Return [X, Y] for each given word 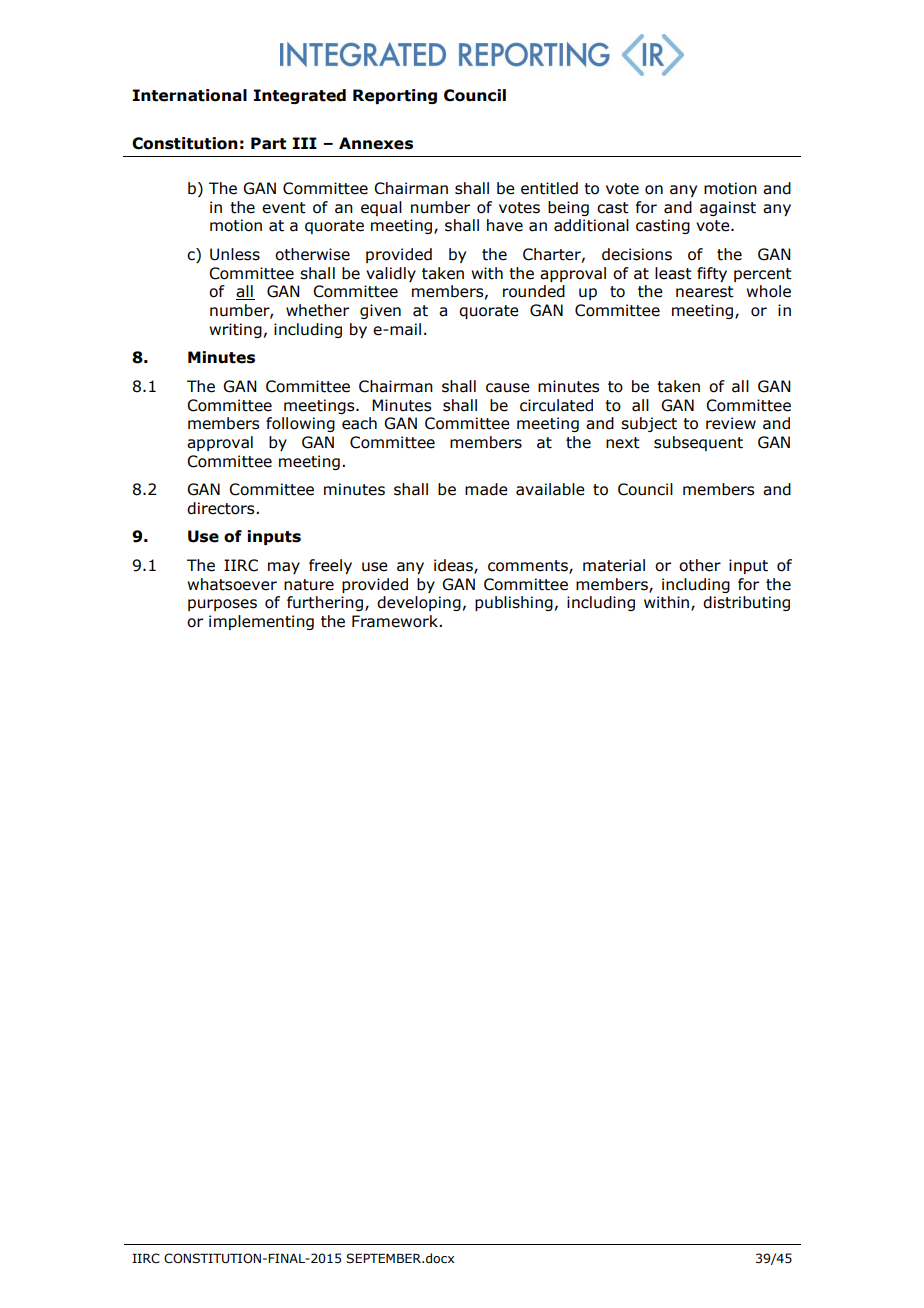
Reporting [395, 96]
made [486, 489]
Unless [235, 254]
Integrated [299, 96]
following [300, 424]
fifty [712, 274]
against [728, 208]
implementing [261, 622]
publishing [514, 603]
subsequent [698, 443]
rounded [534, 291]
